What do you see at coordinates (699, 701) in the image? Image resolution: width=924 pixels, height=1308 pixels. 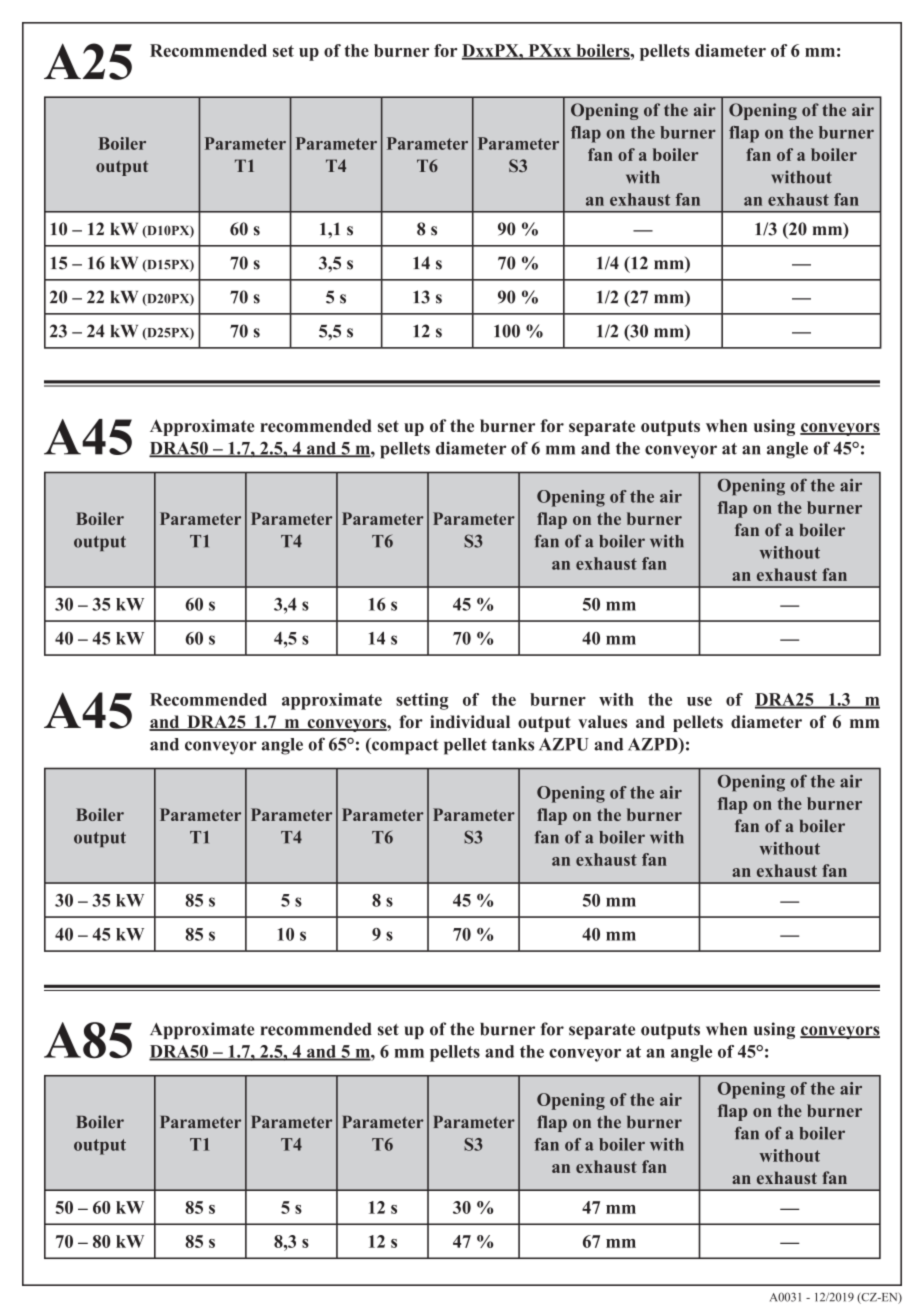 I see `use` at bounding box center [699, 701].
